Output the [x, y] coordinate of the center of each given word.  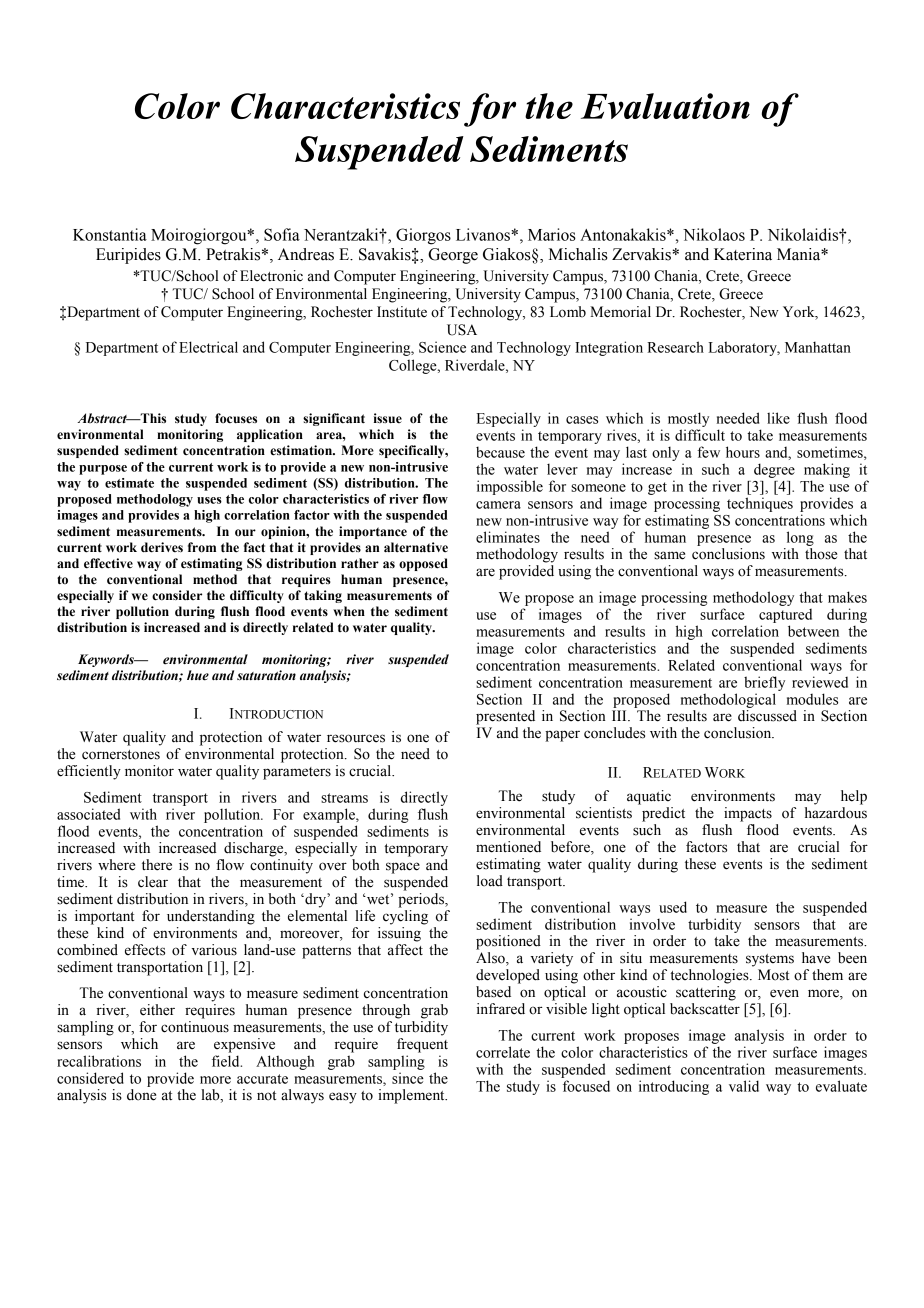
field [227, 1061]
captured [785, 616]
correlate [503, 1052]
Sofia [282, 234]
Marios [552, 234]
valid [744, 1086]
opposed [423, 564]
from [202, 547]
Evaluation [665, 106]
